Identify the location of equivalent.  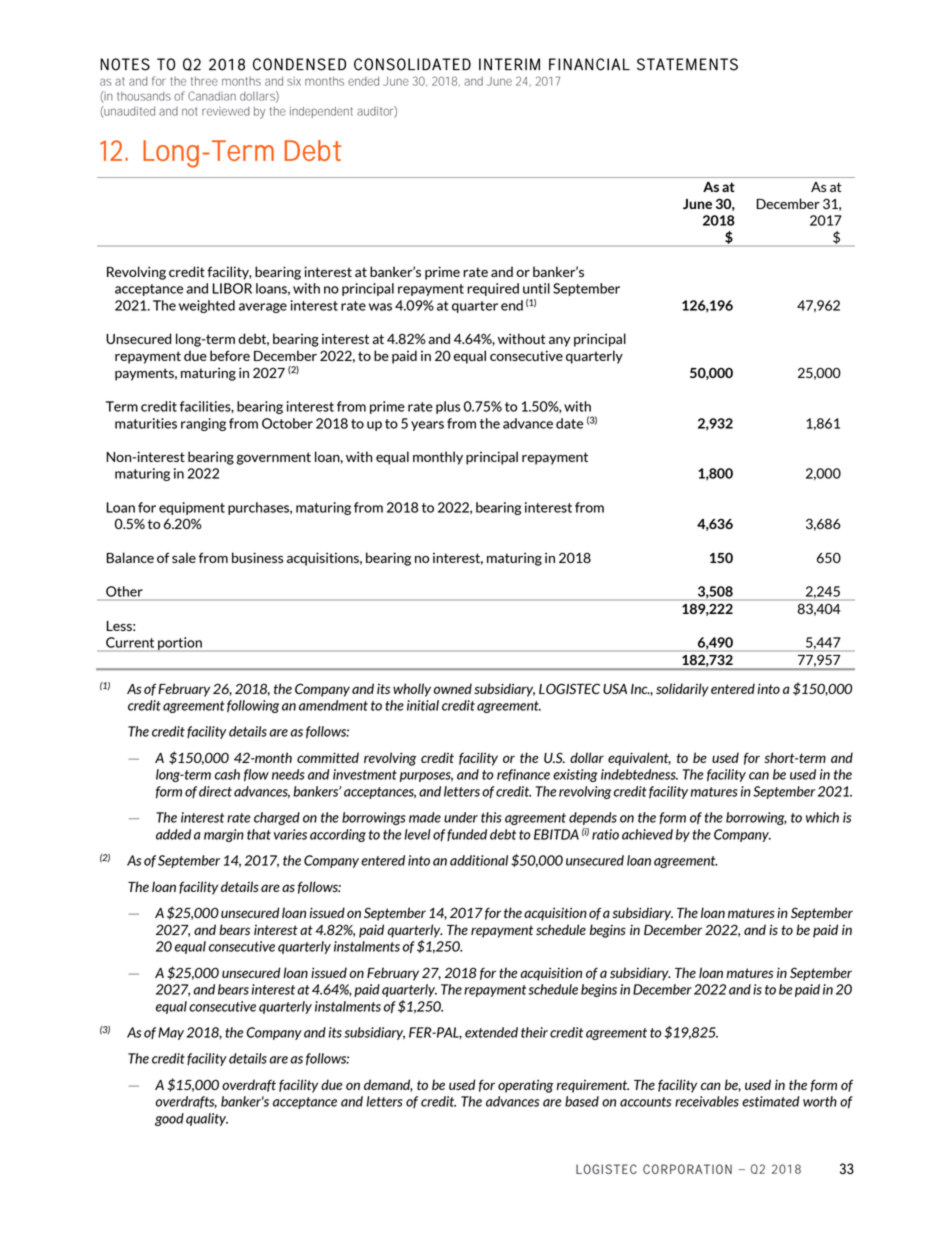
(639, 759).
